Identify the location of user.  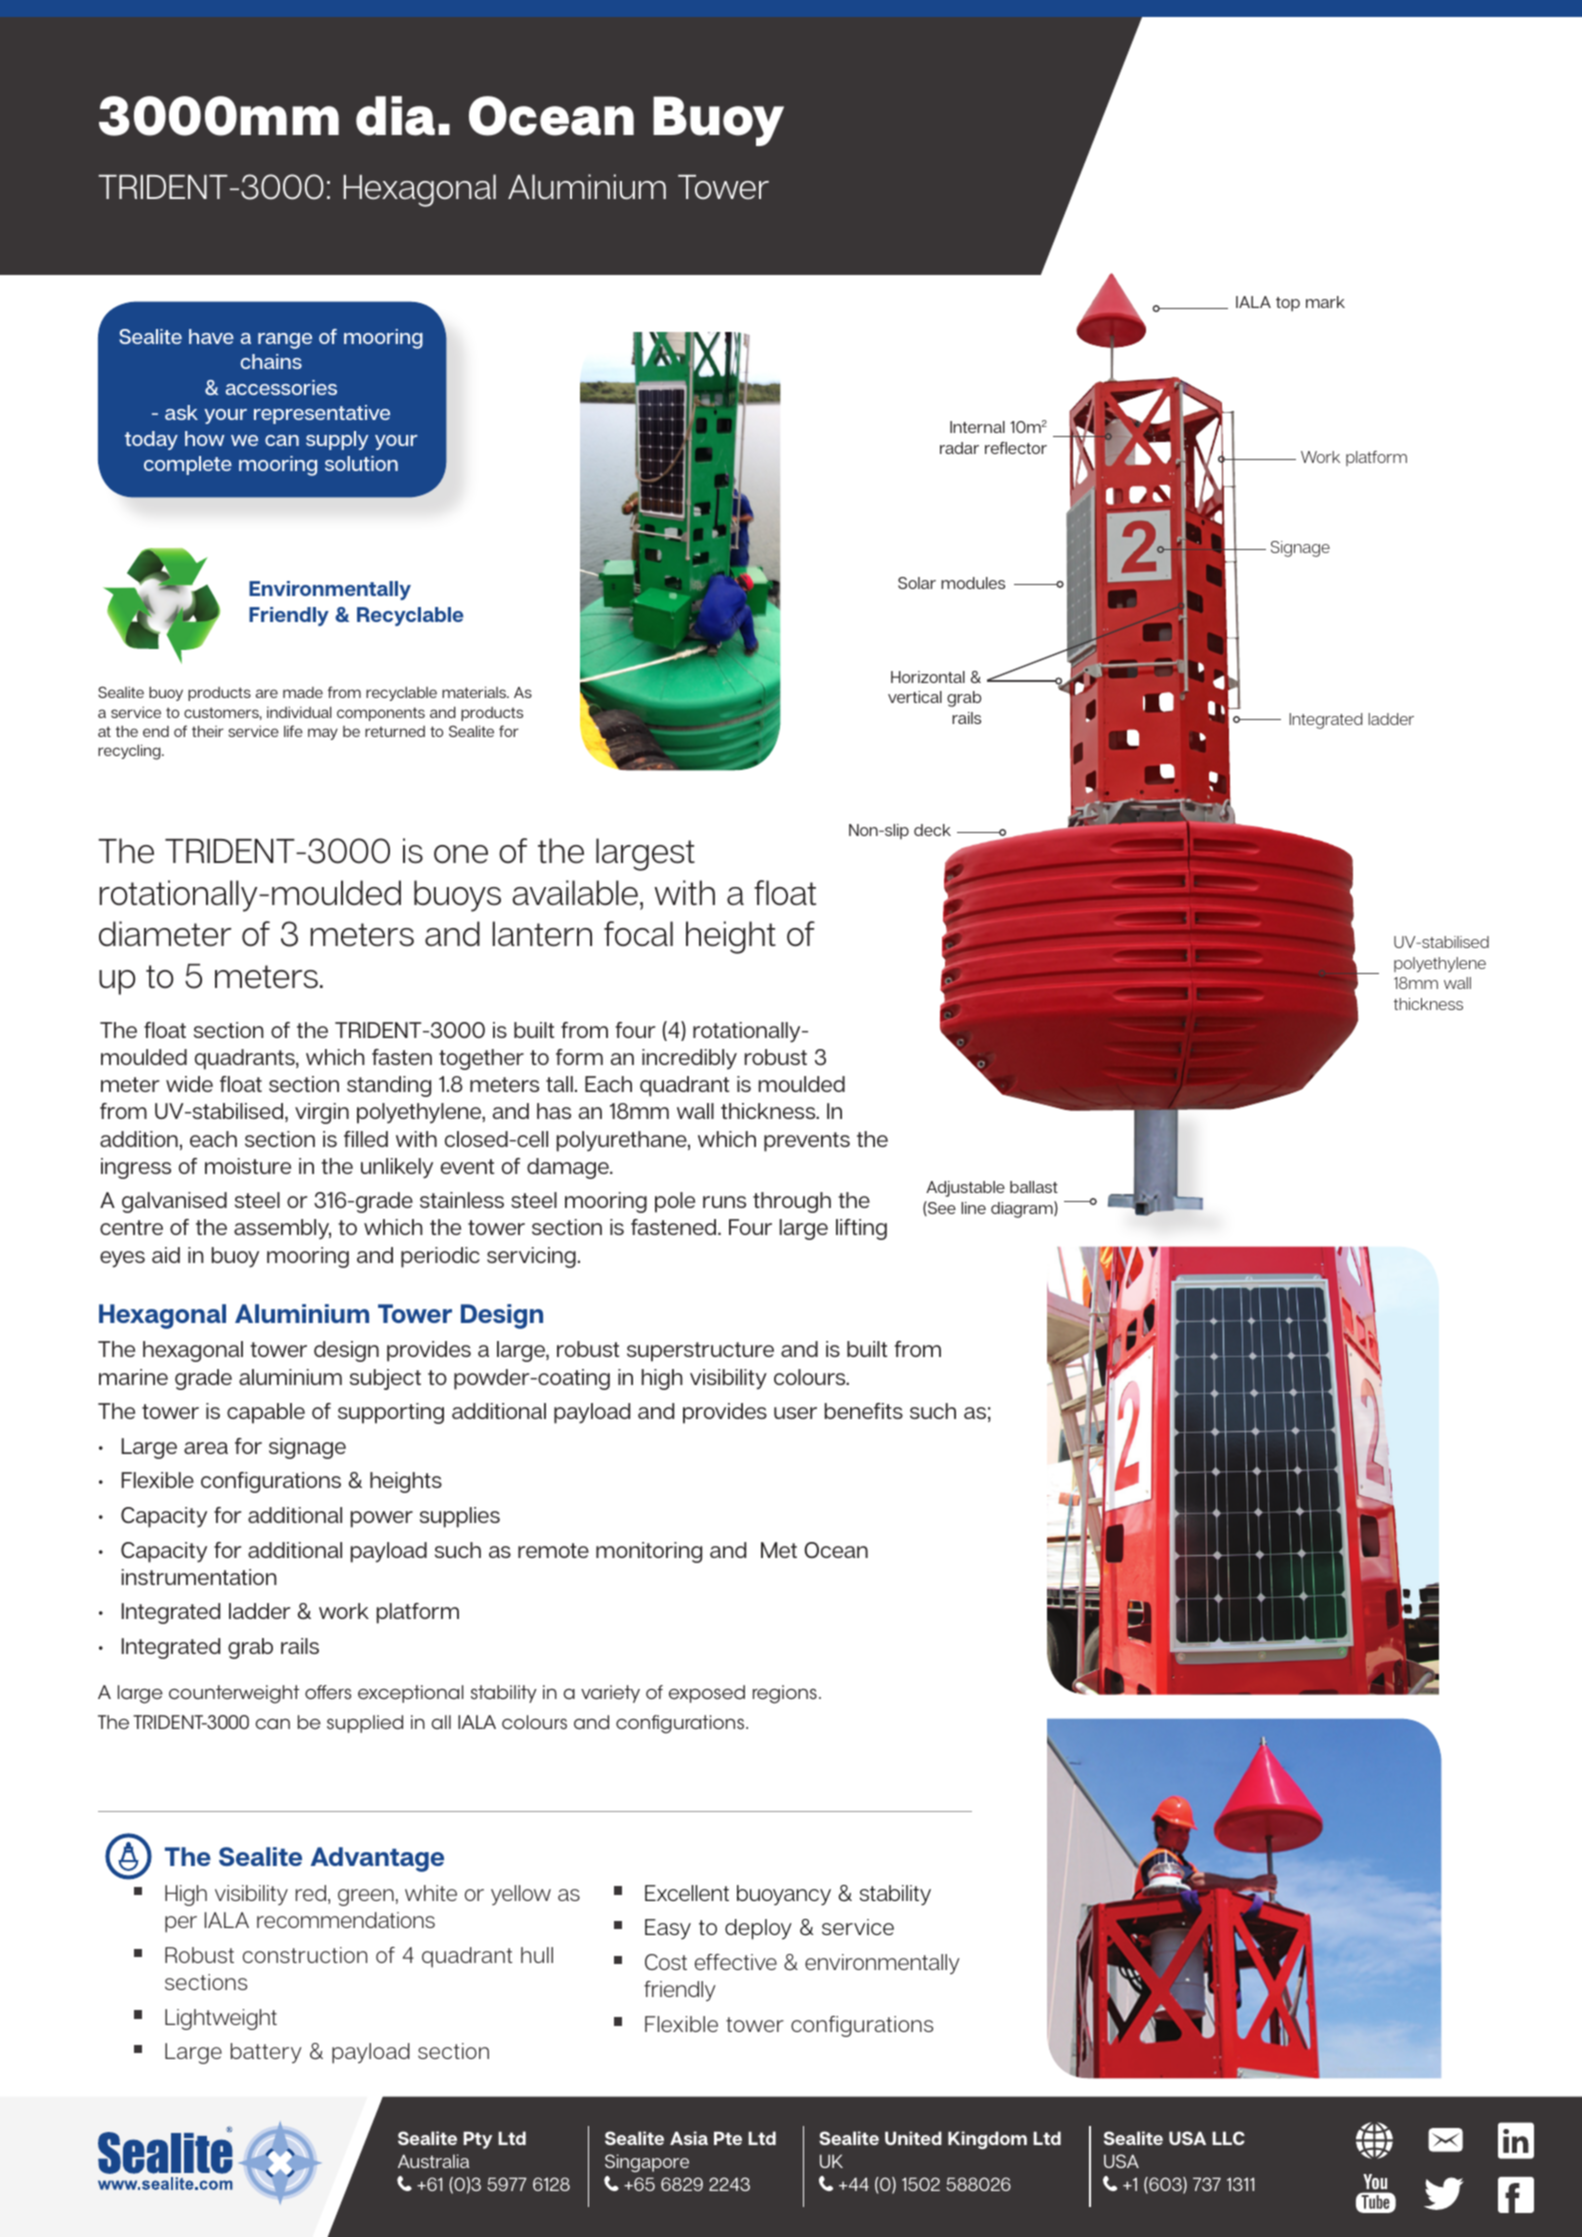
(795, 1413).
